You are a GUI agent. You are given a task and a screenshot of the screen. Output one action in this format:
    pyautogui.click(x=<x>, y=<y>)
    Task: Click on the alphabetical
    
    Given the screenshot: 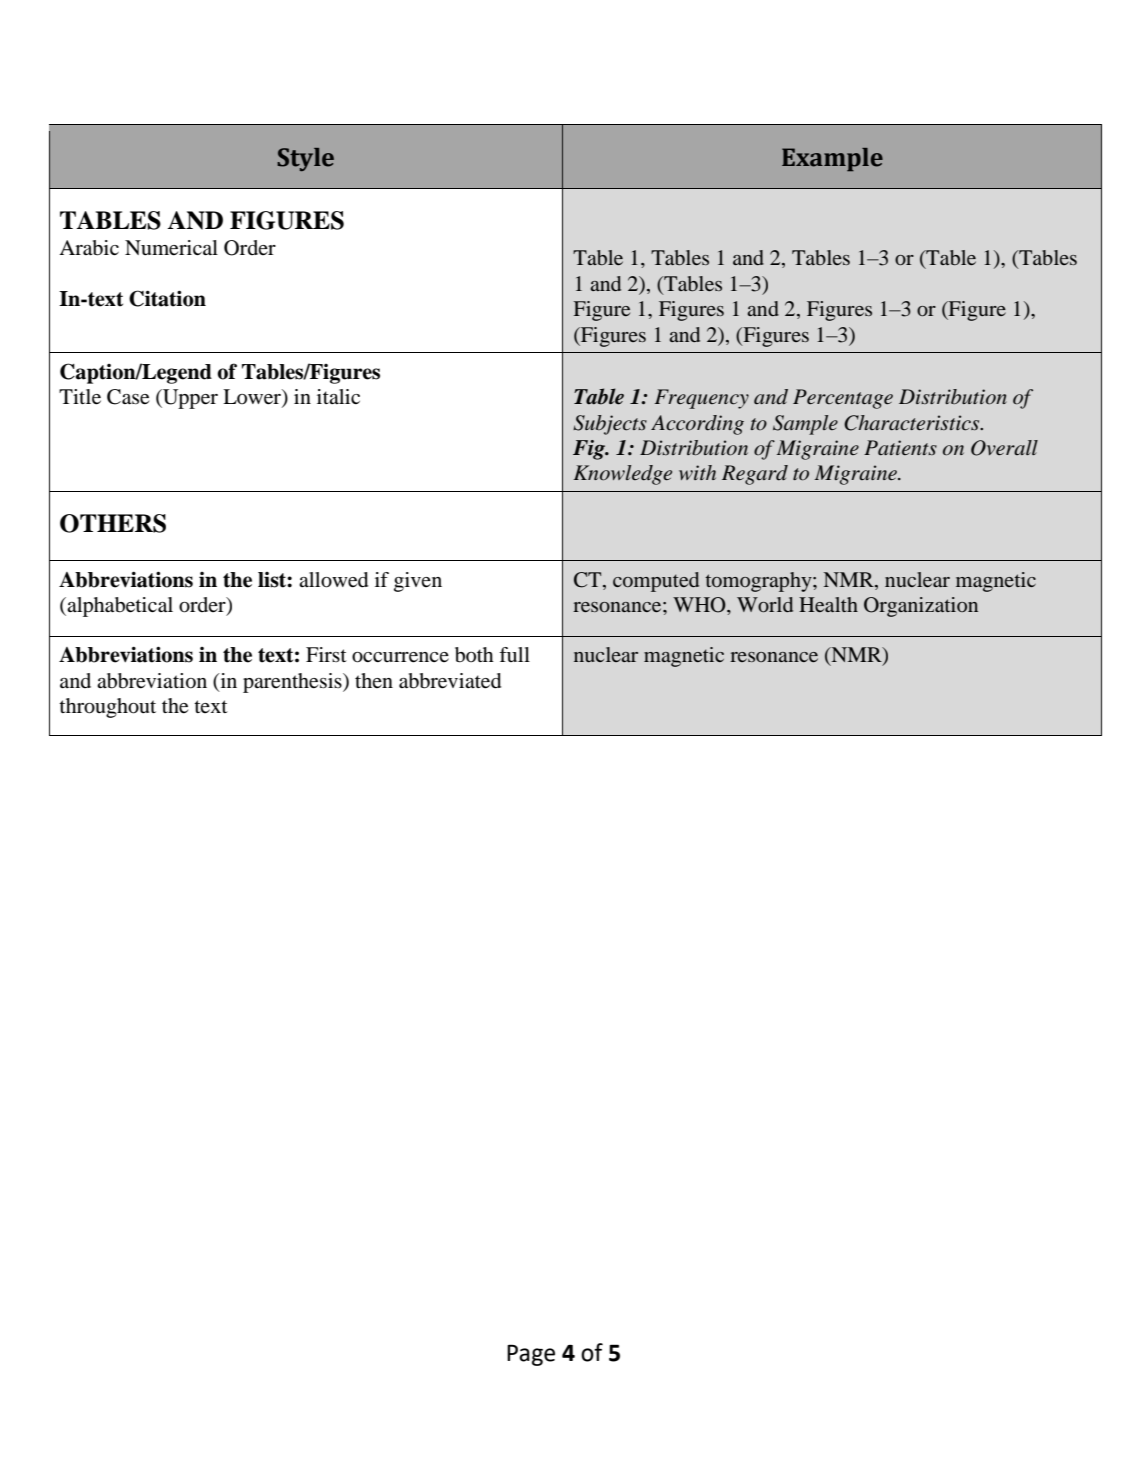 What is the action you would take?
    pyautogui.click(x=119, y=607)
